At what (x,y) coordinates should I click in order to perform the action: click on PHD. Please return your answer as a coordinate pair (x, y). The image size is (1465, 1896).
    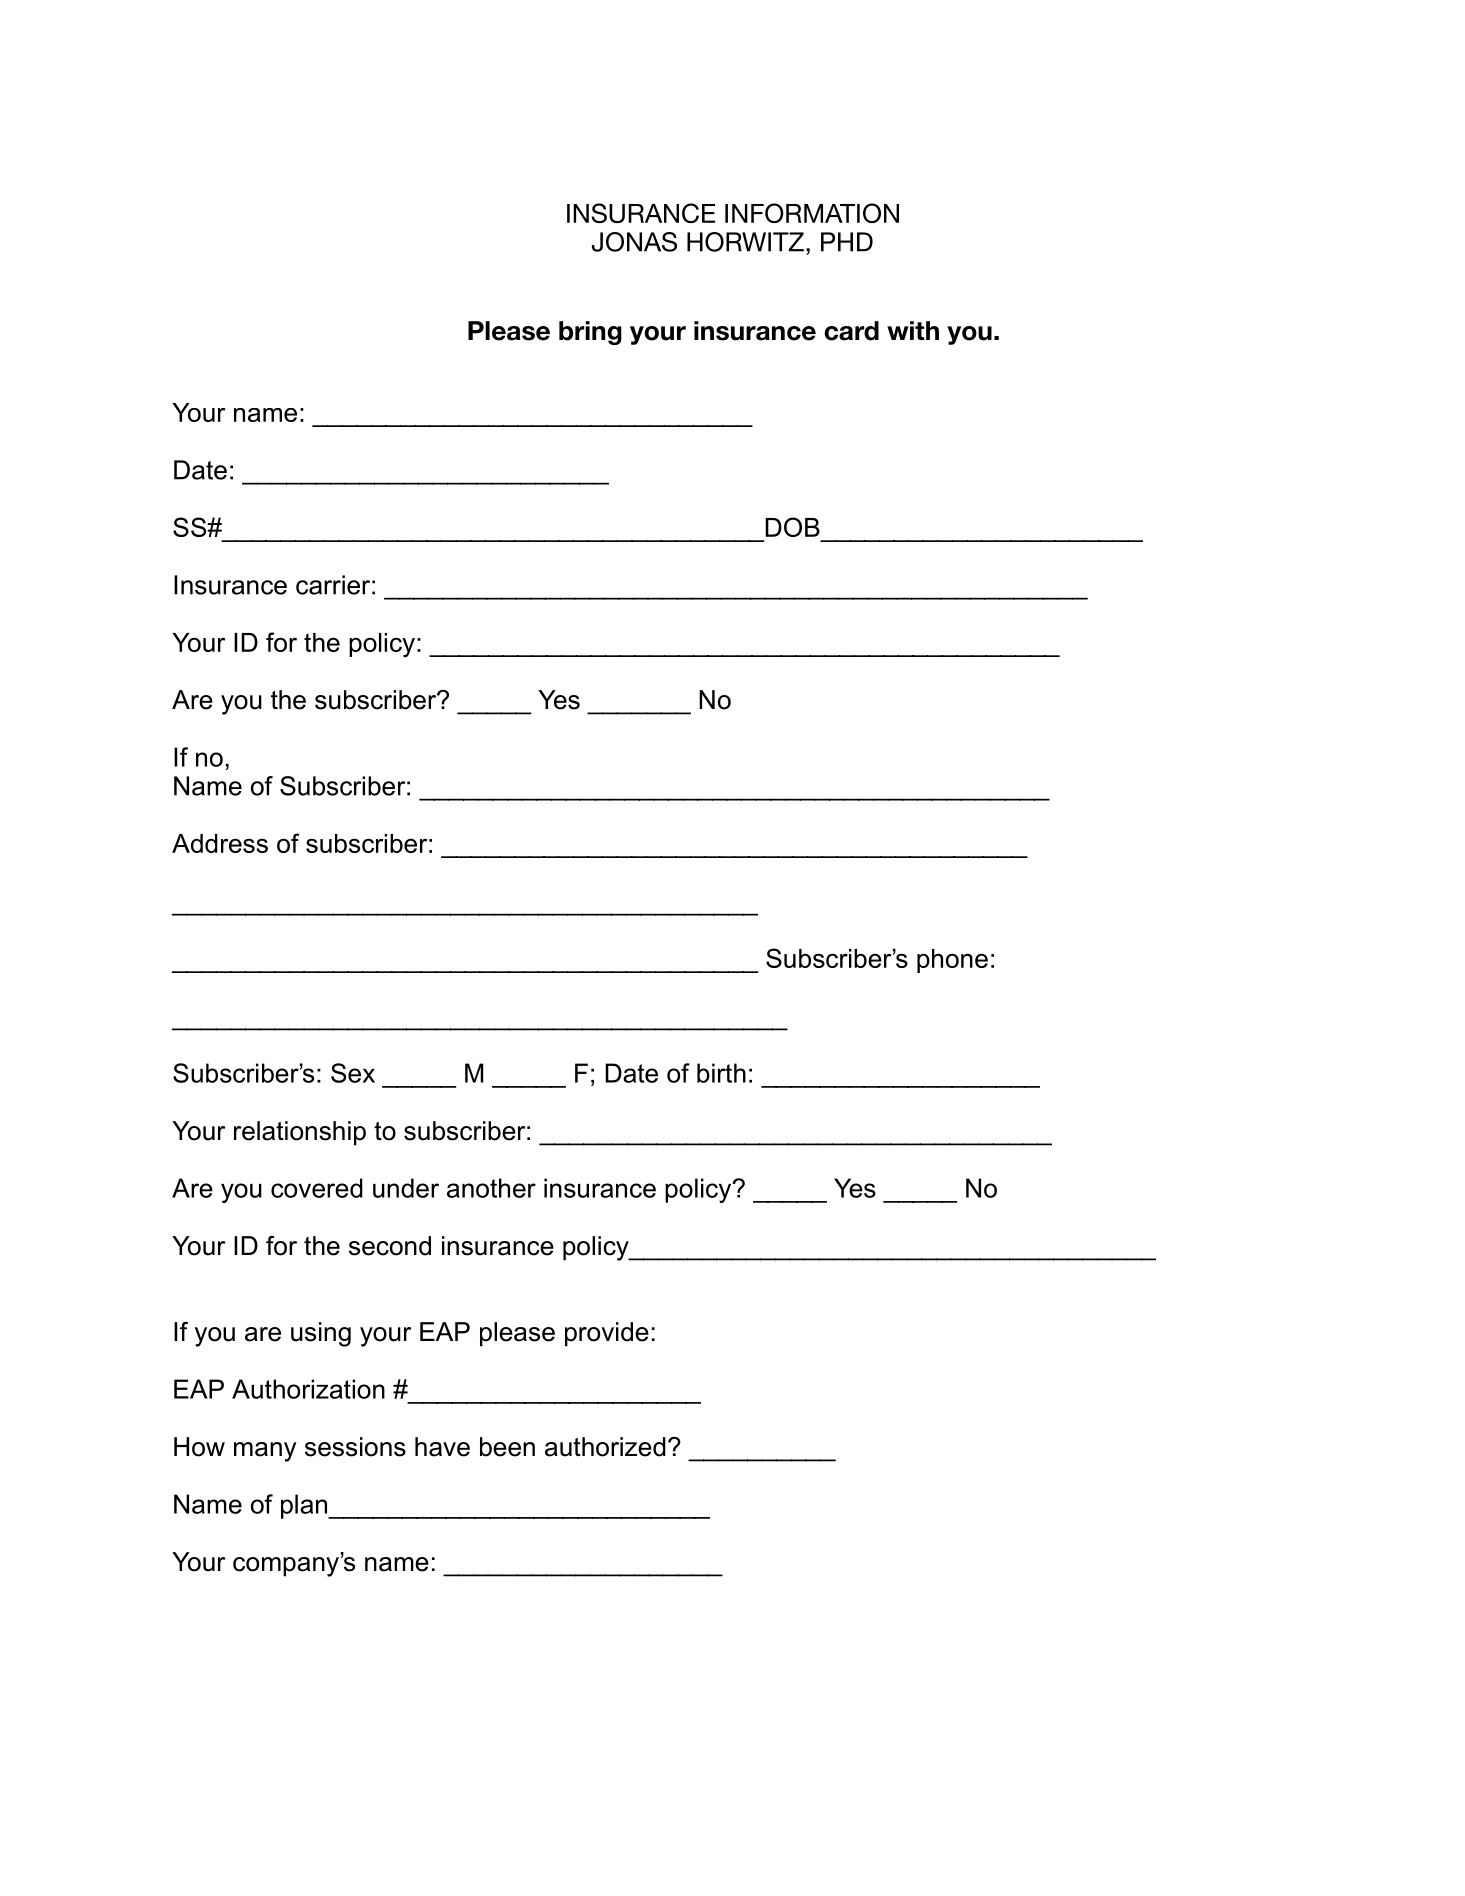
    Looking at the image, I should click on (847, 242).
